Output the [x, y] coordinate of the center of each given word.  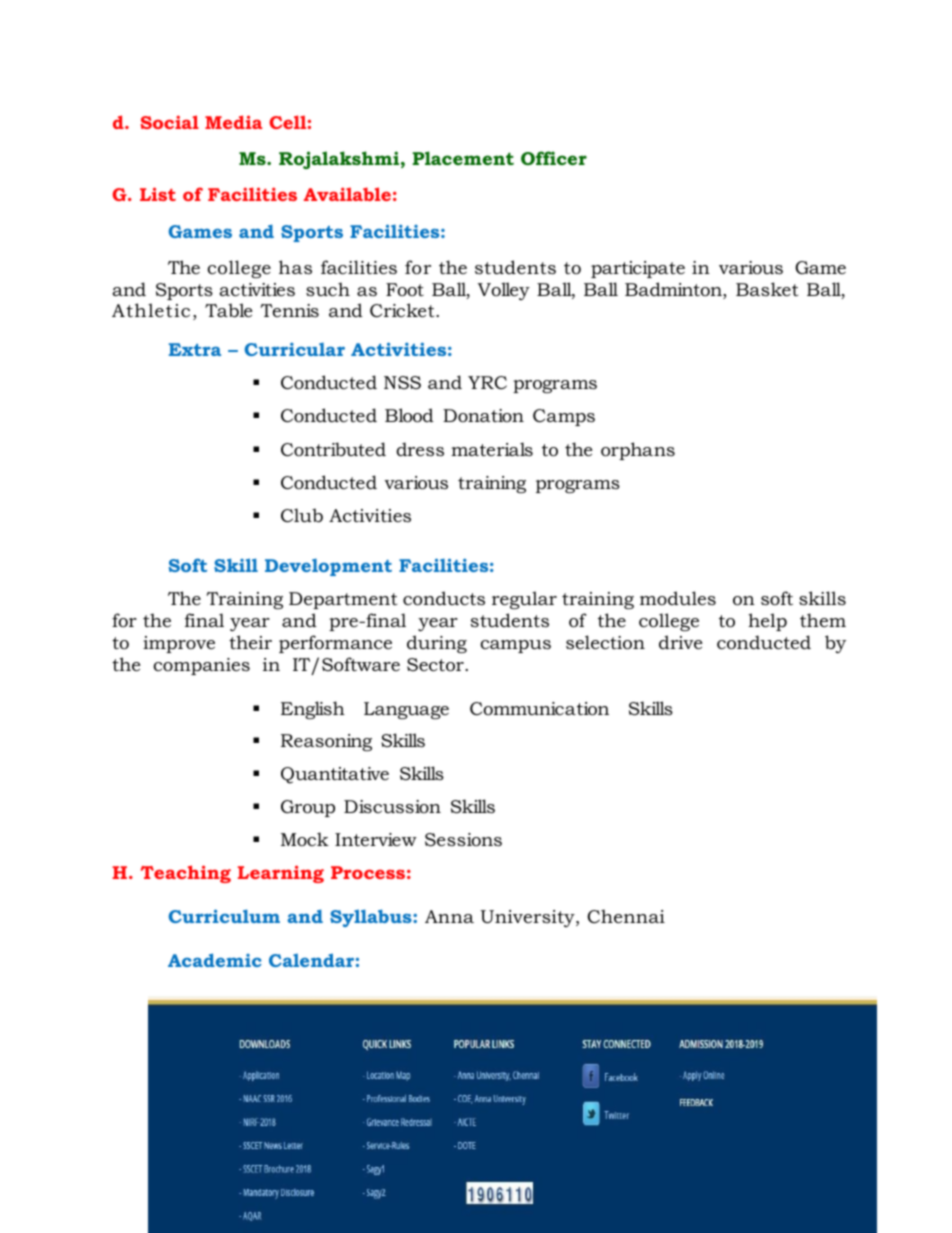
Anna [449, 916]
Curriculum [224, 916]
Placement [463, 158]
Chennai [626, 916]
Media [233, 122]
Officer [554, 158]
